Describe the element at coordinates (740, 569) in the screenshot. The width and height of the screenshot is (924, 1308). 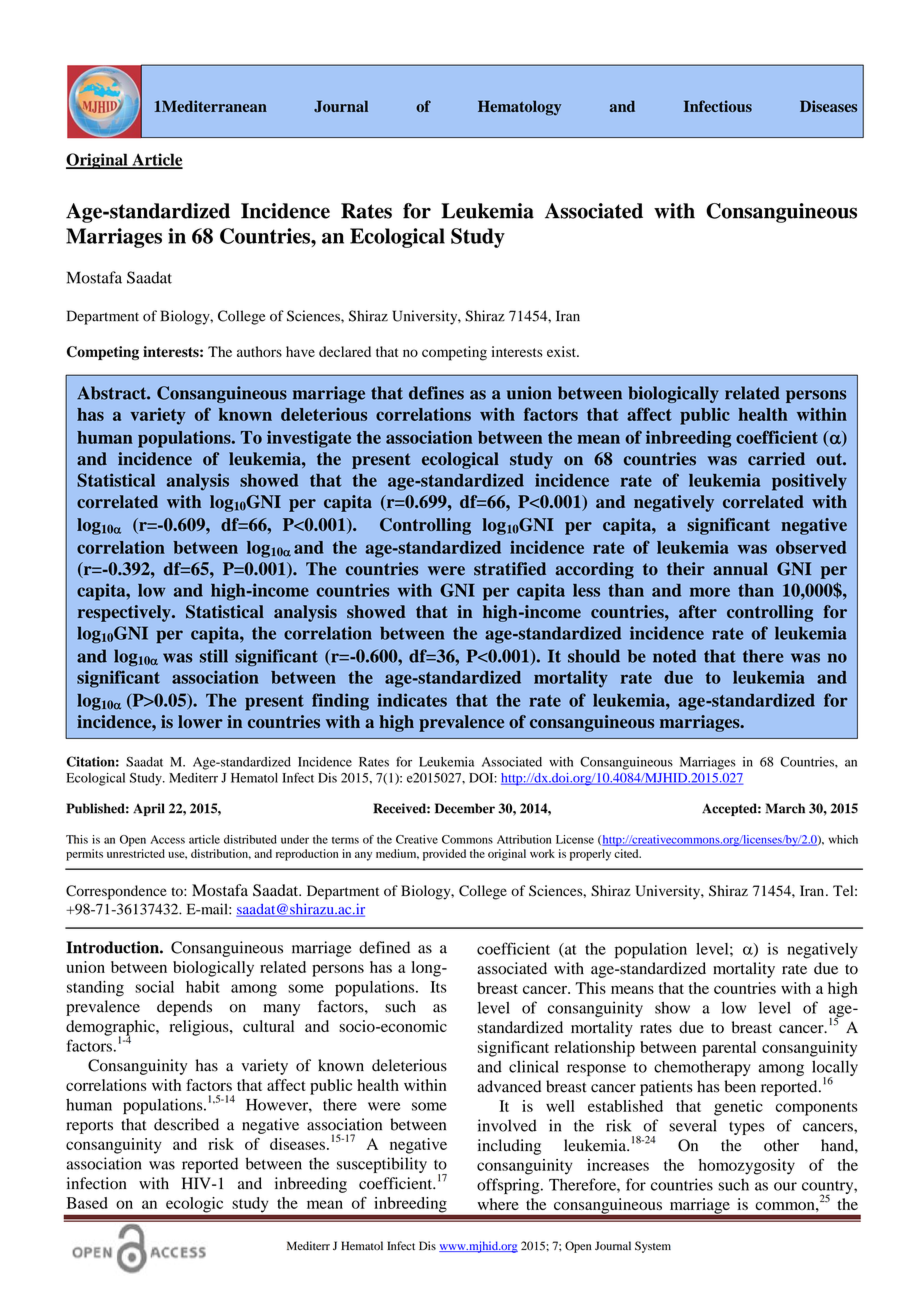
I see `annual` at that location.
